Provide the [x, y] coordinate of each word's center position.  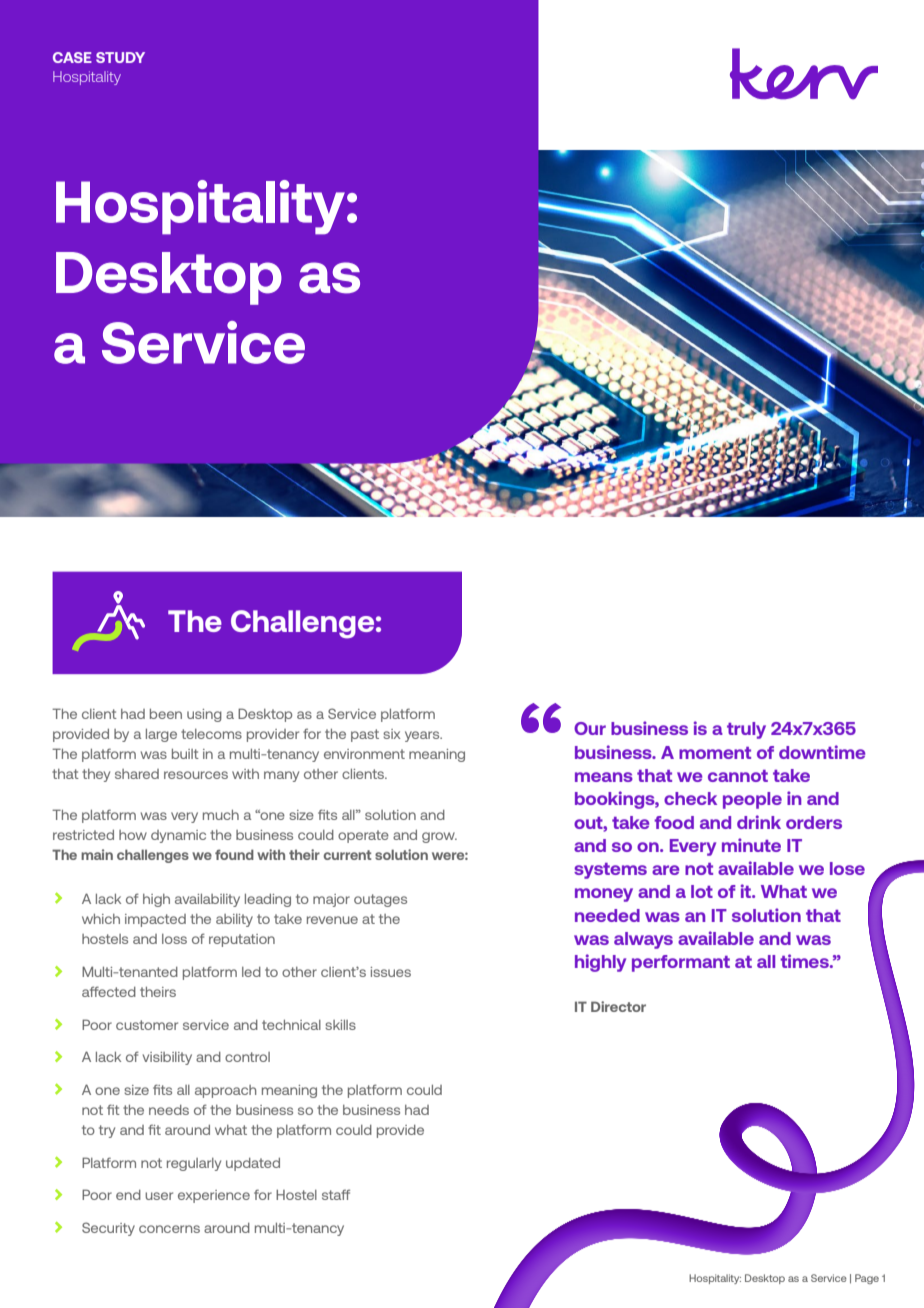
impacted [155, 920]
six [391, 734]
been [166, 714]
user [159, 1196]
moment [715, 753]
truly [746, 730]
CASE [72, 57]
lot [702, 891]
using [204, 715]
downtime [822, 752]
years [423, 736]
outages [380, 900]
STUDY [120, 57]
